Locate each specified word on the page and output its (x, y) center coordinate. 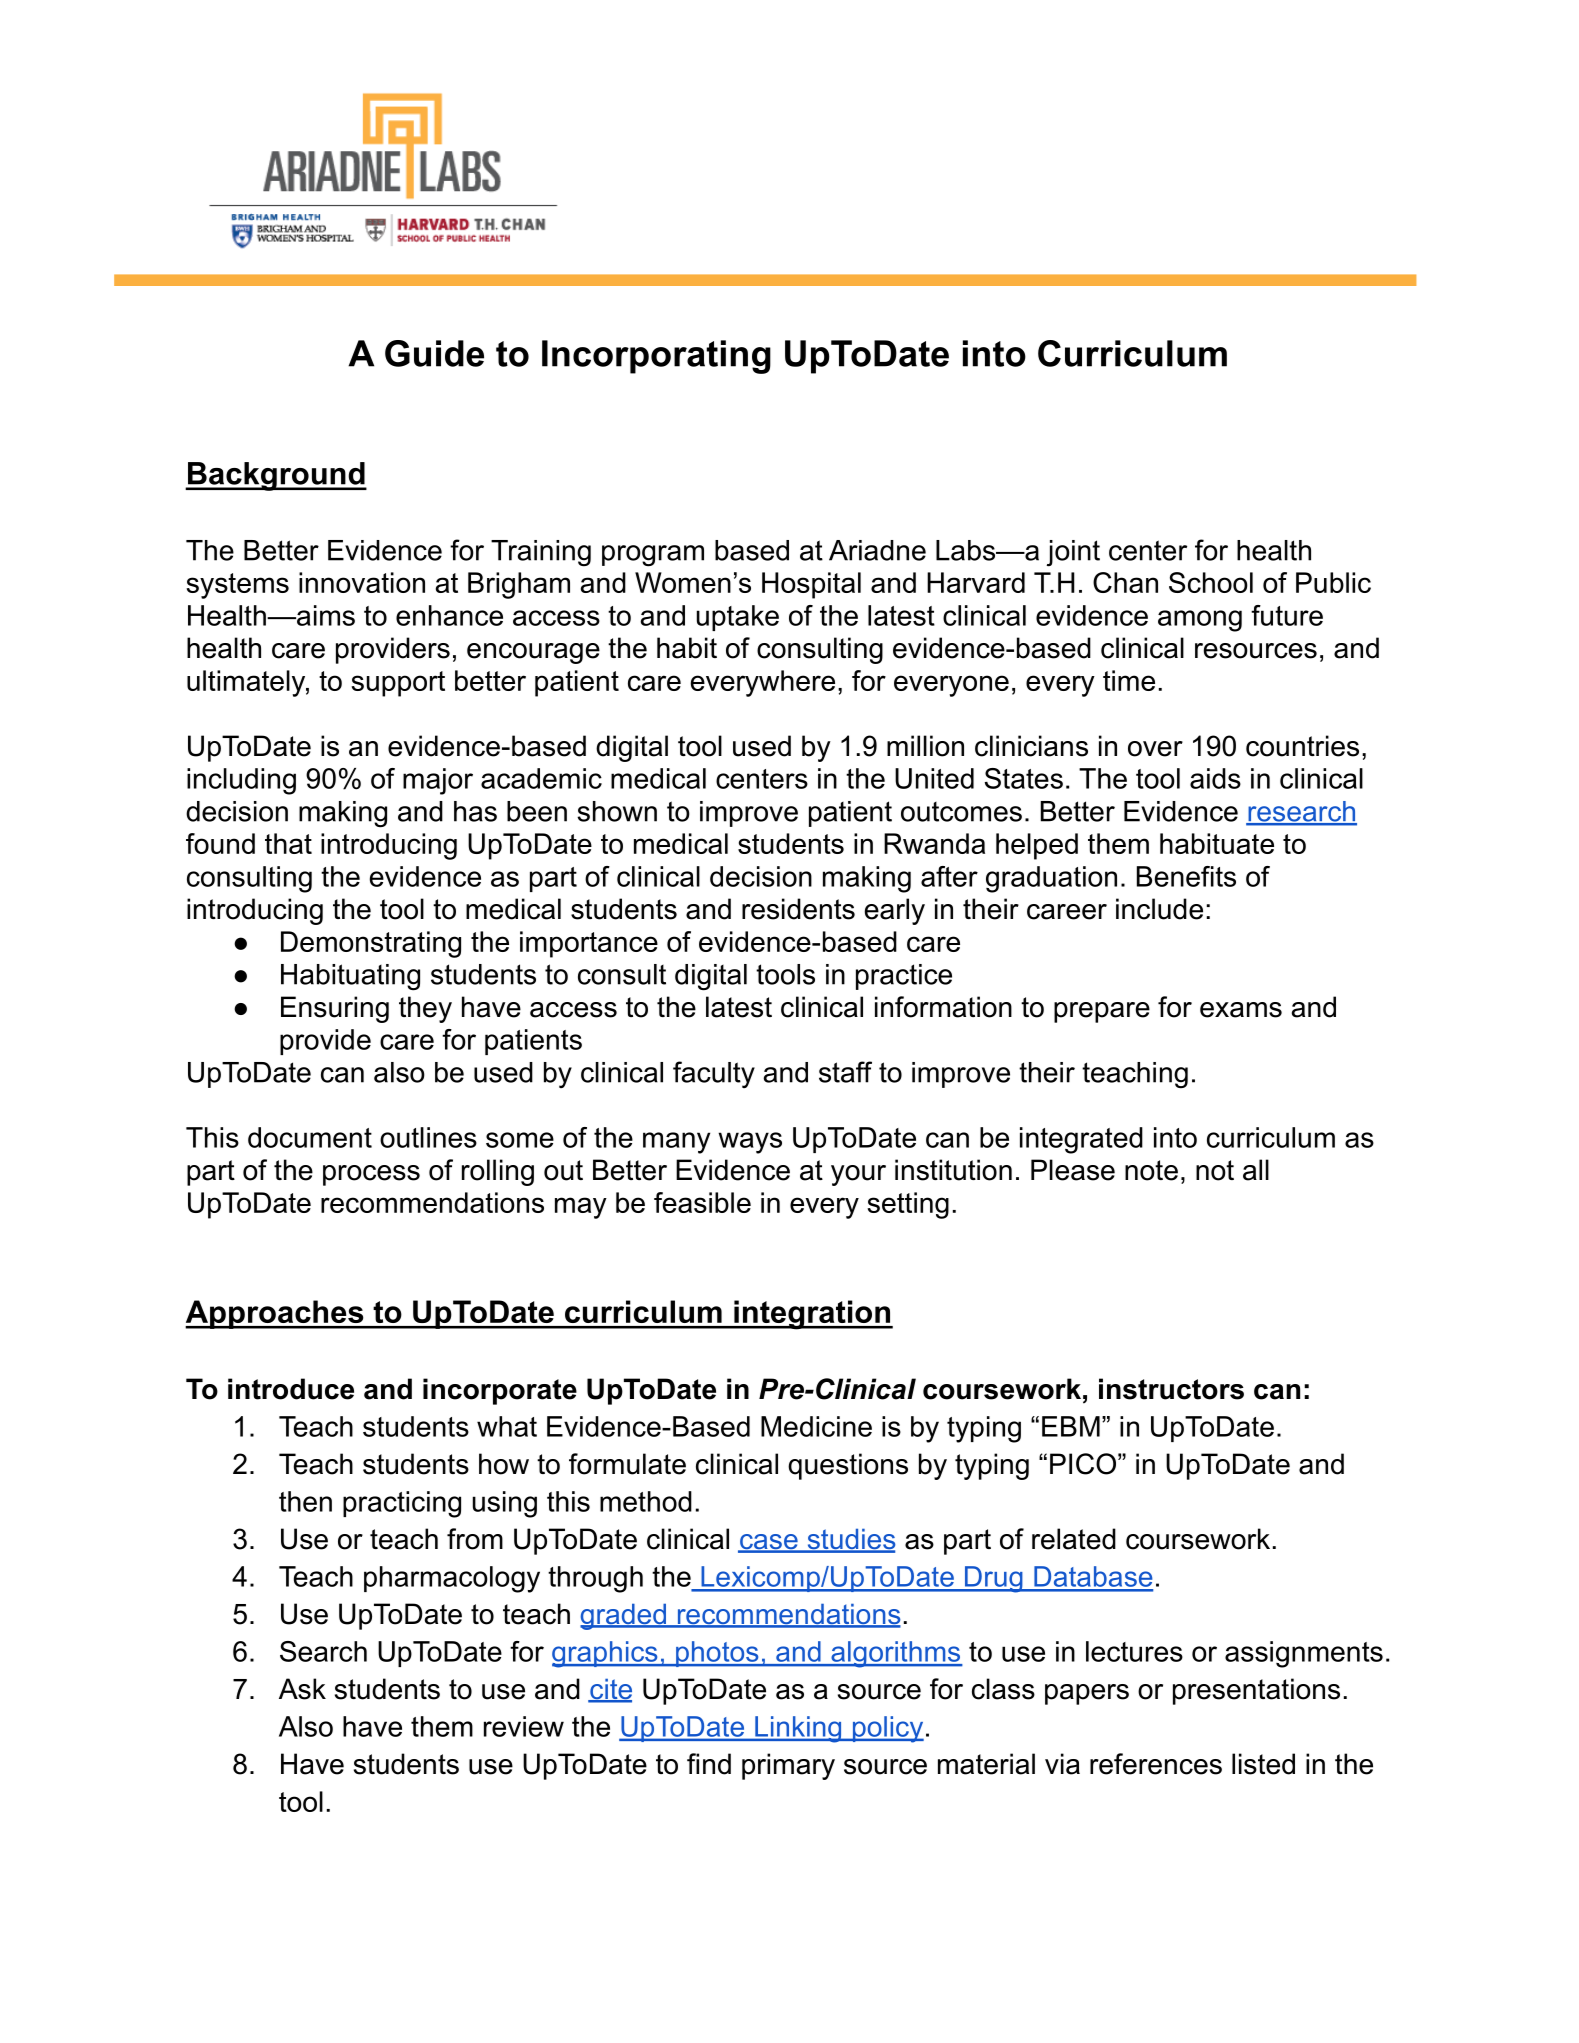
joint (1073, 553)
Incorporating (656, 357)
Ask (302, 1689)
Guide (434, 353)
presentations (1256, 1691)
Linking (798, 1729)
